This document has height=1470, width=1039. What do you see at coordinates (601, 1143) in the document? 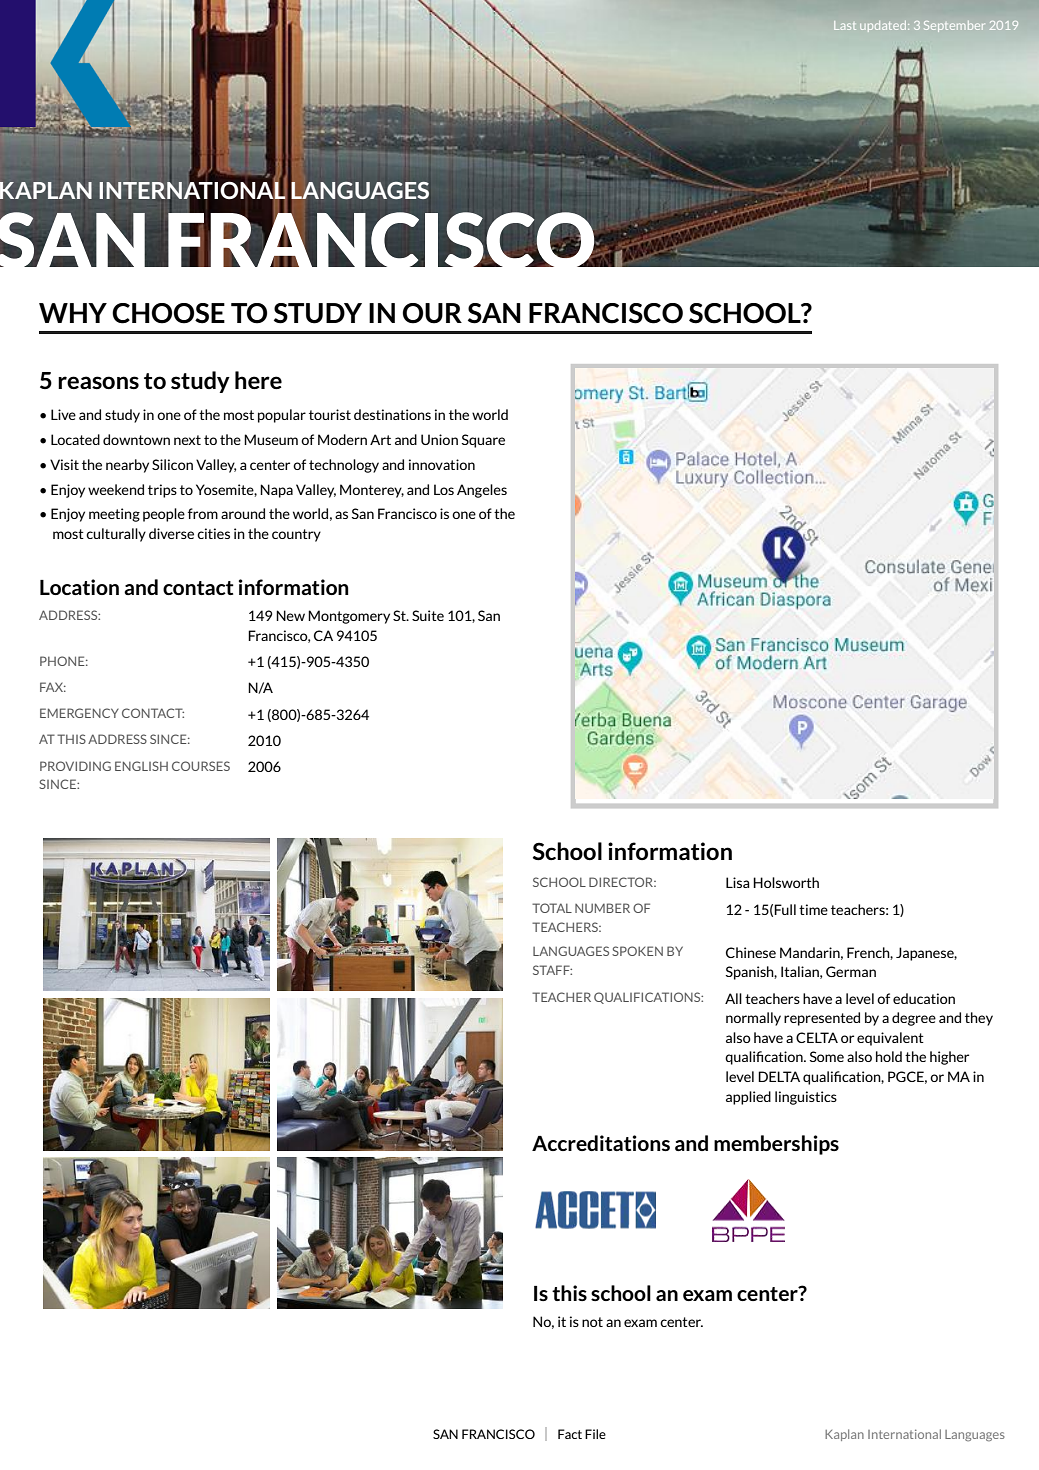
I see `Accreditations` at bounding box center [601, 1143].
